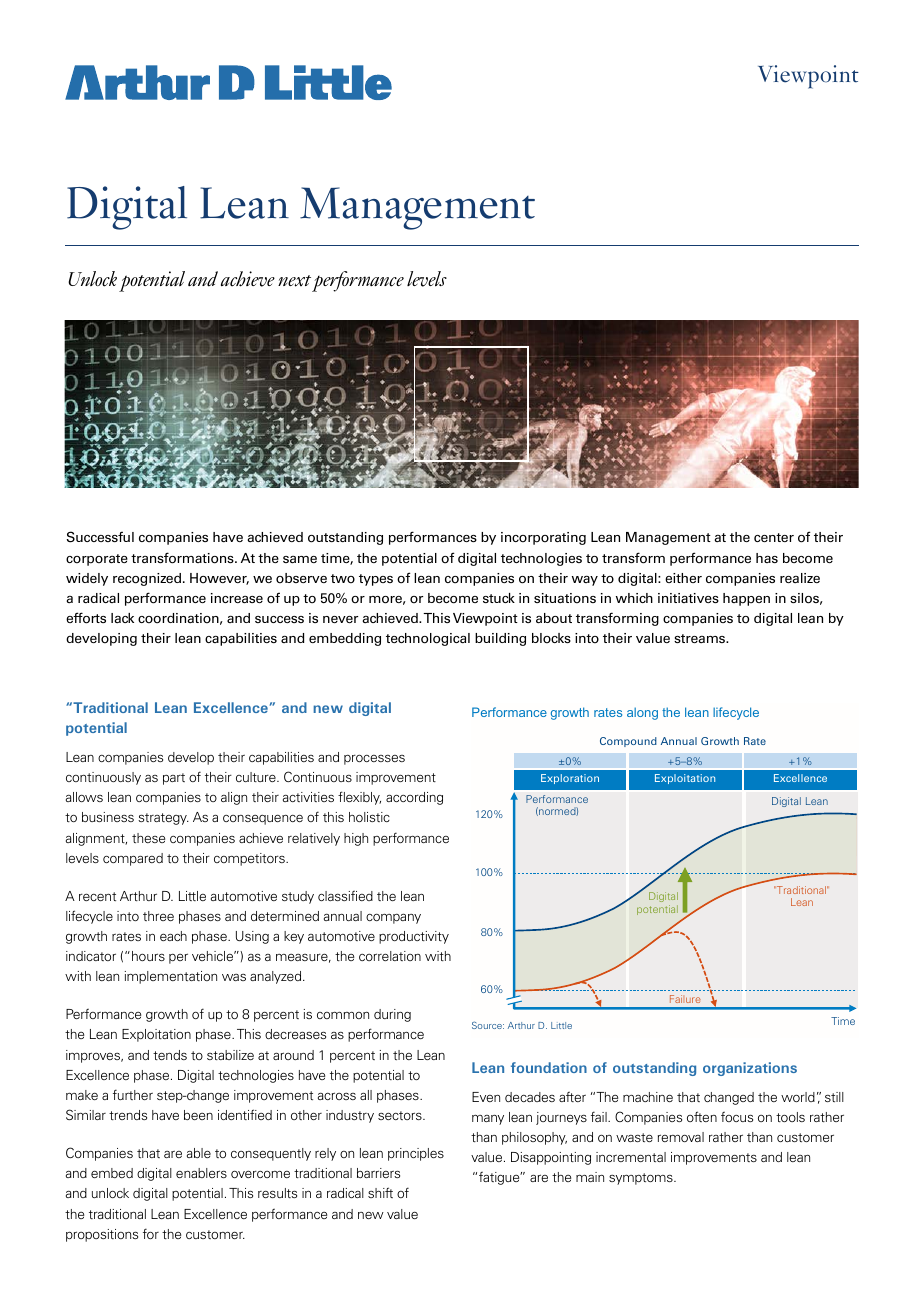 The image size is (924, 1308). I want to click on propositions, so click(102, 1235).
